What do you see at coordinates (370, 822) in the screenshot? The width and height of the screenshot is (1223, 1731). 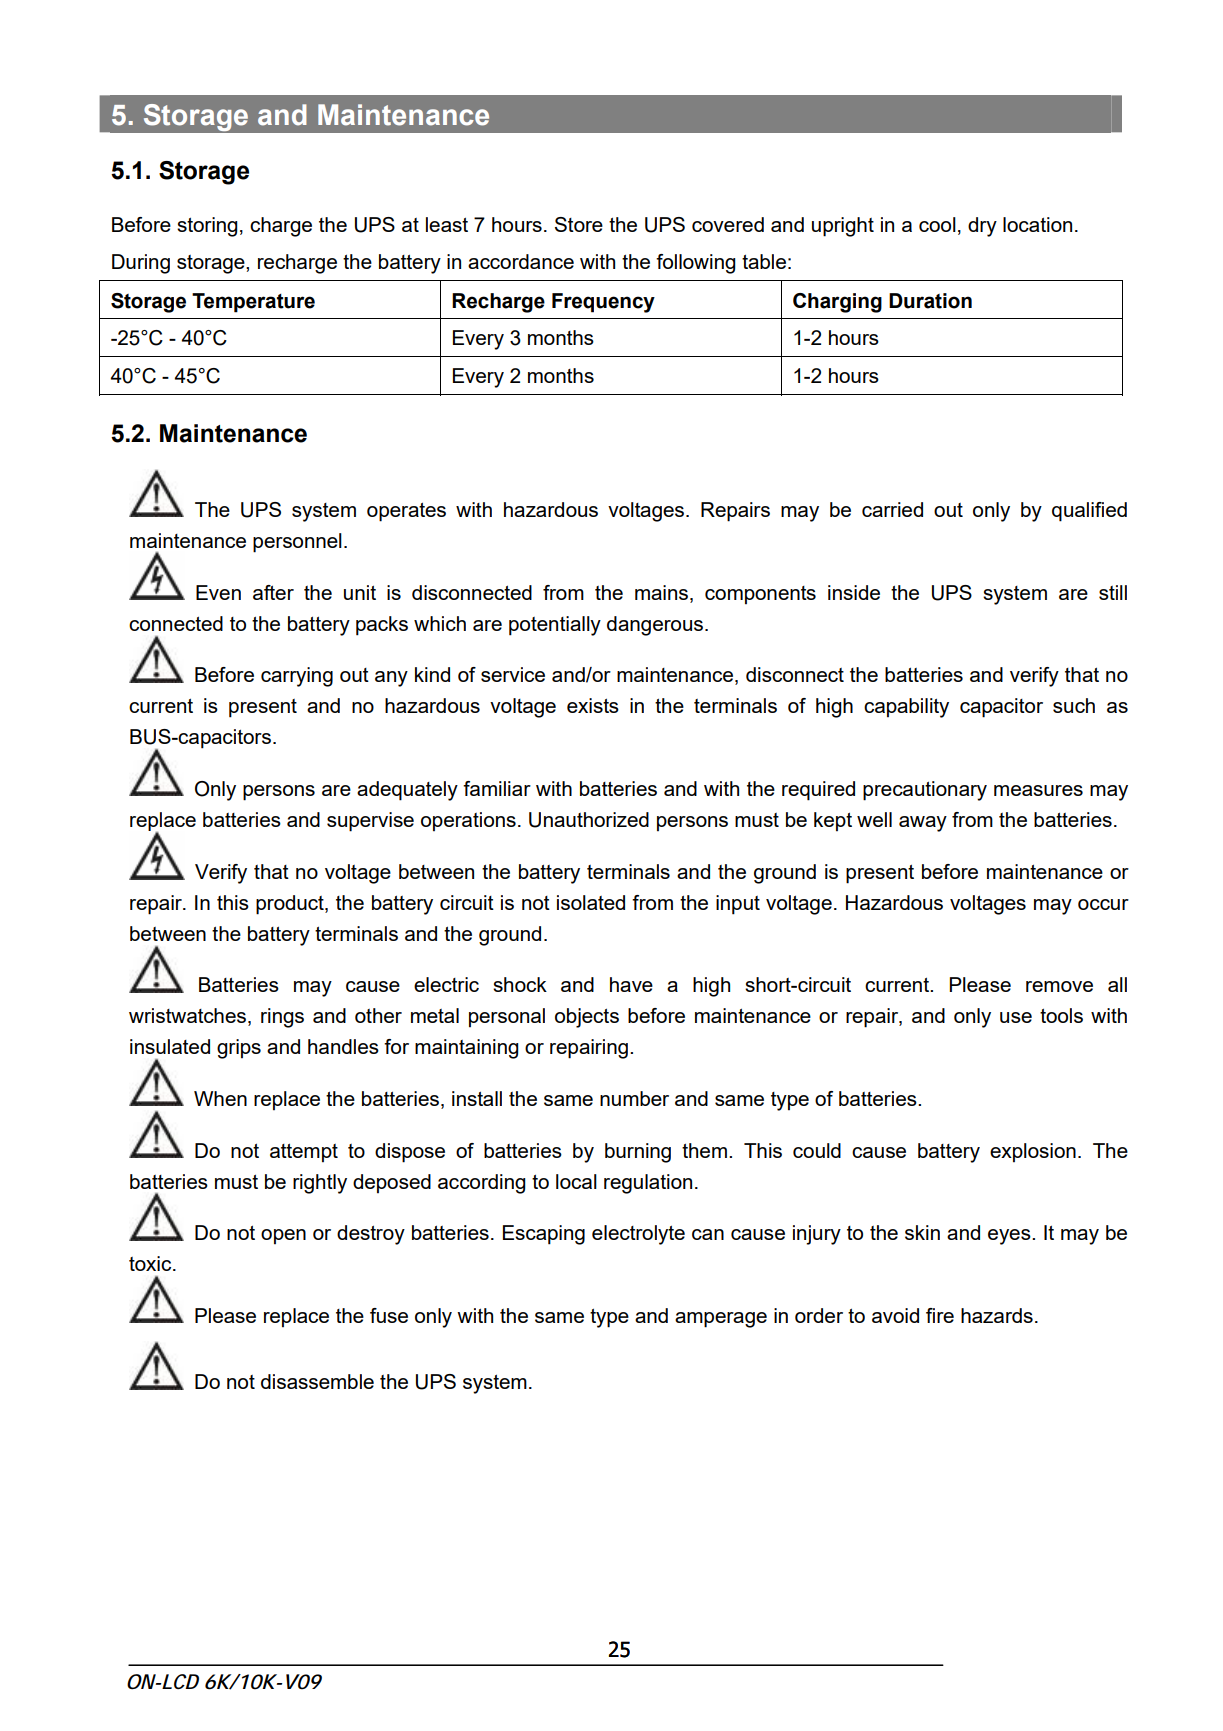 I see `supervise` at bounding box center [370, 822].
